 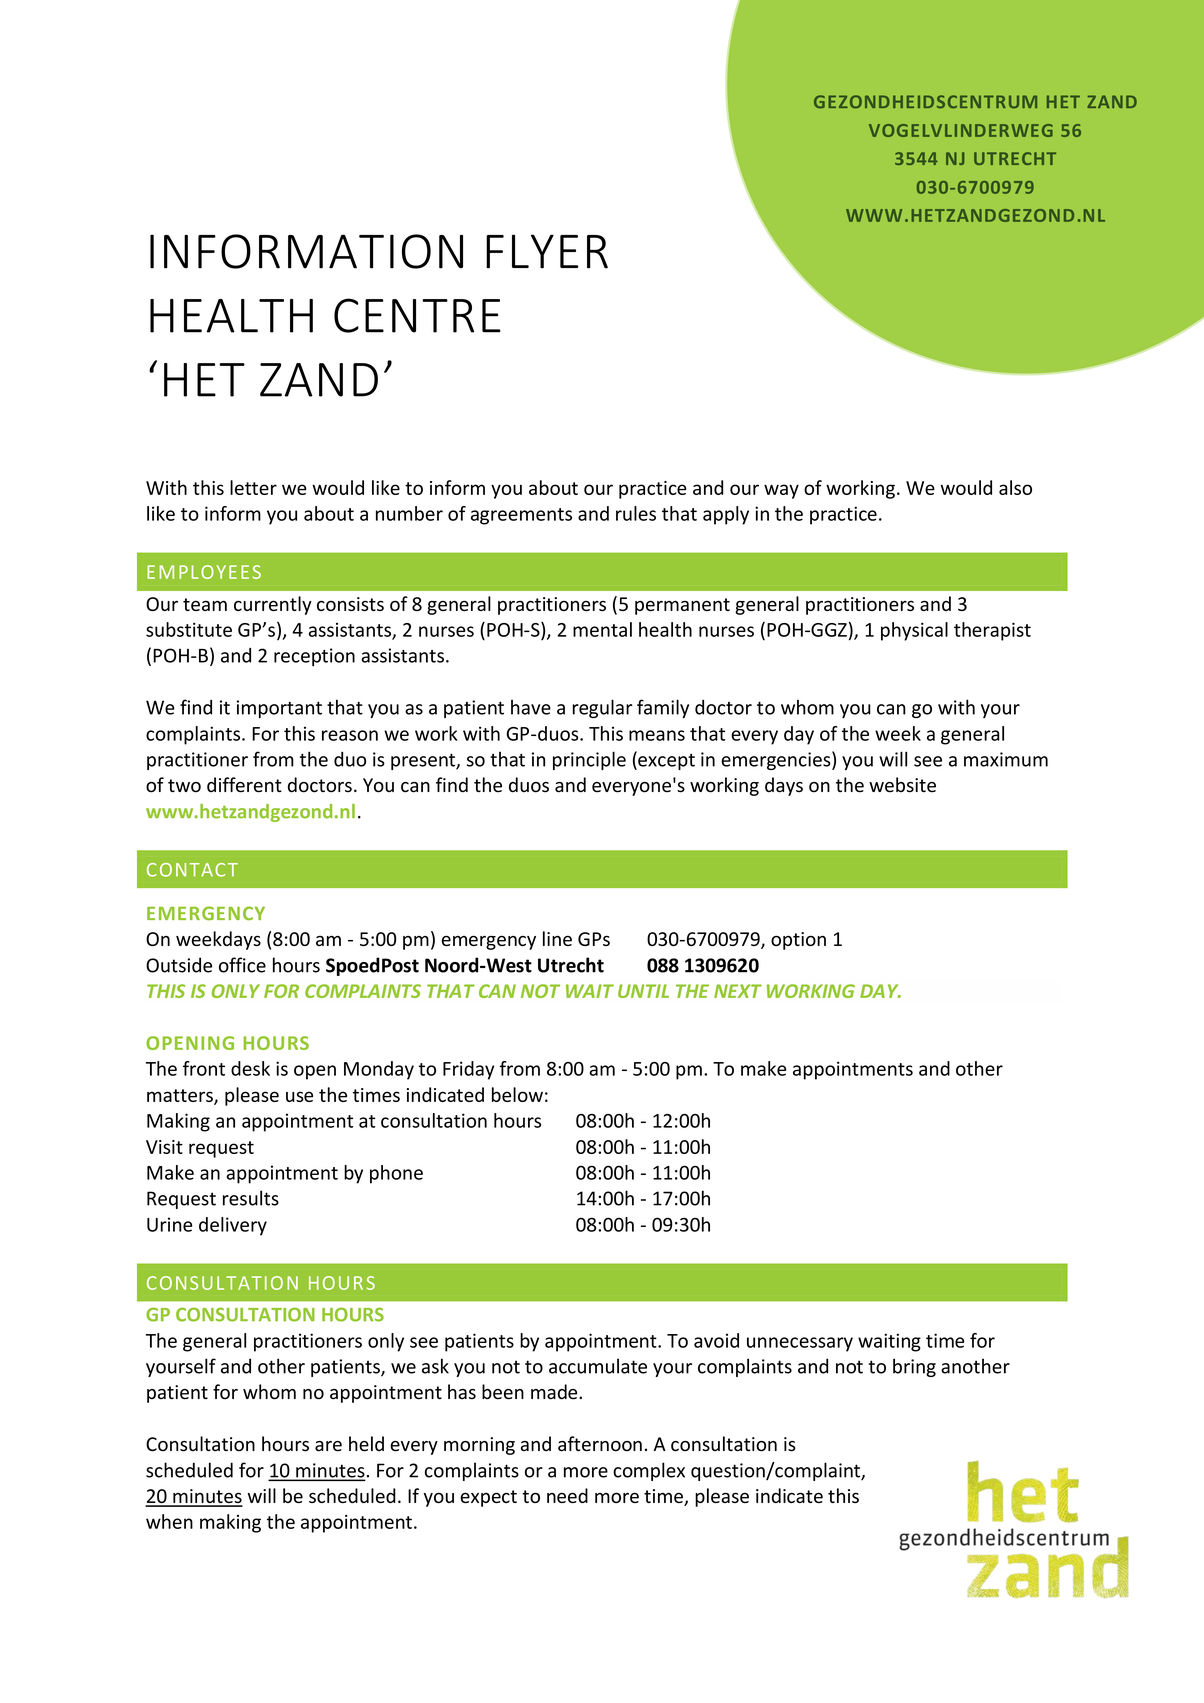 I want to click on are, so click(x=328, y=1446).
